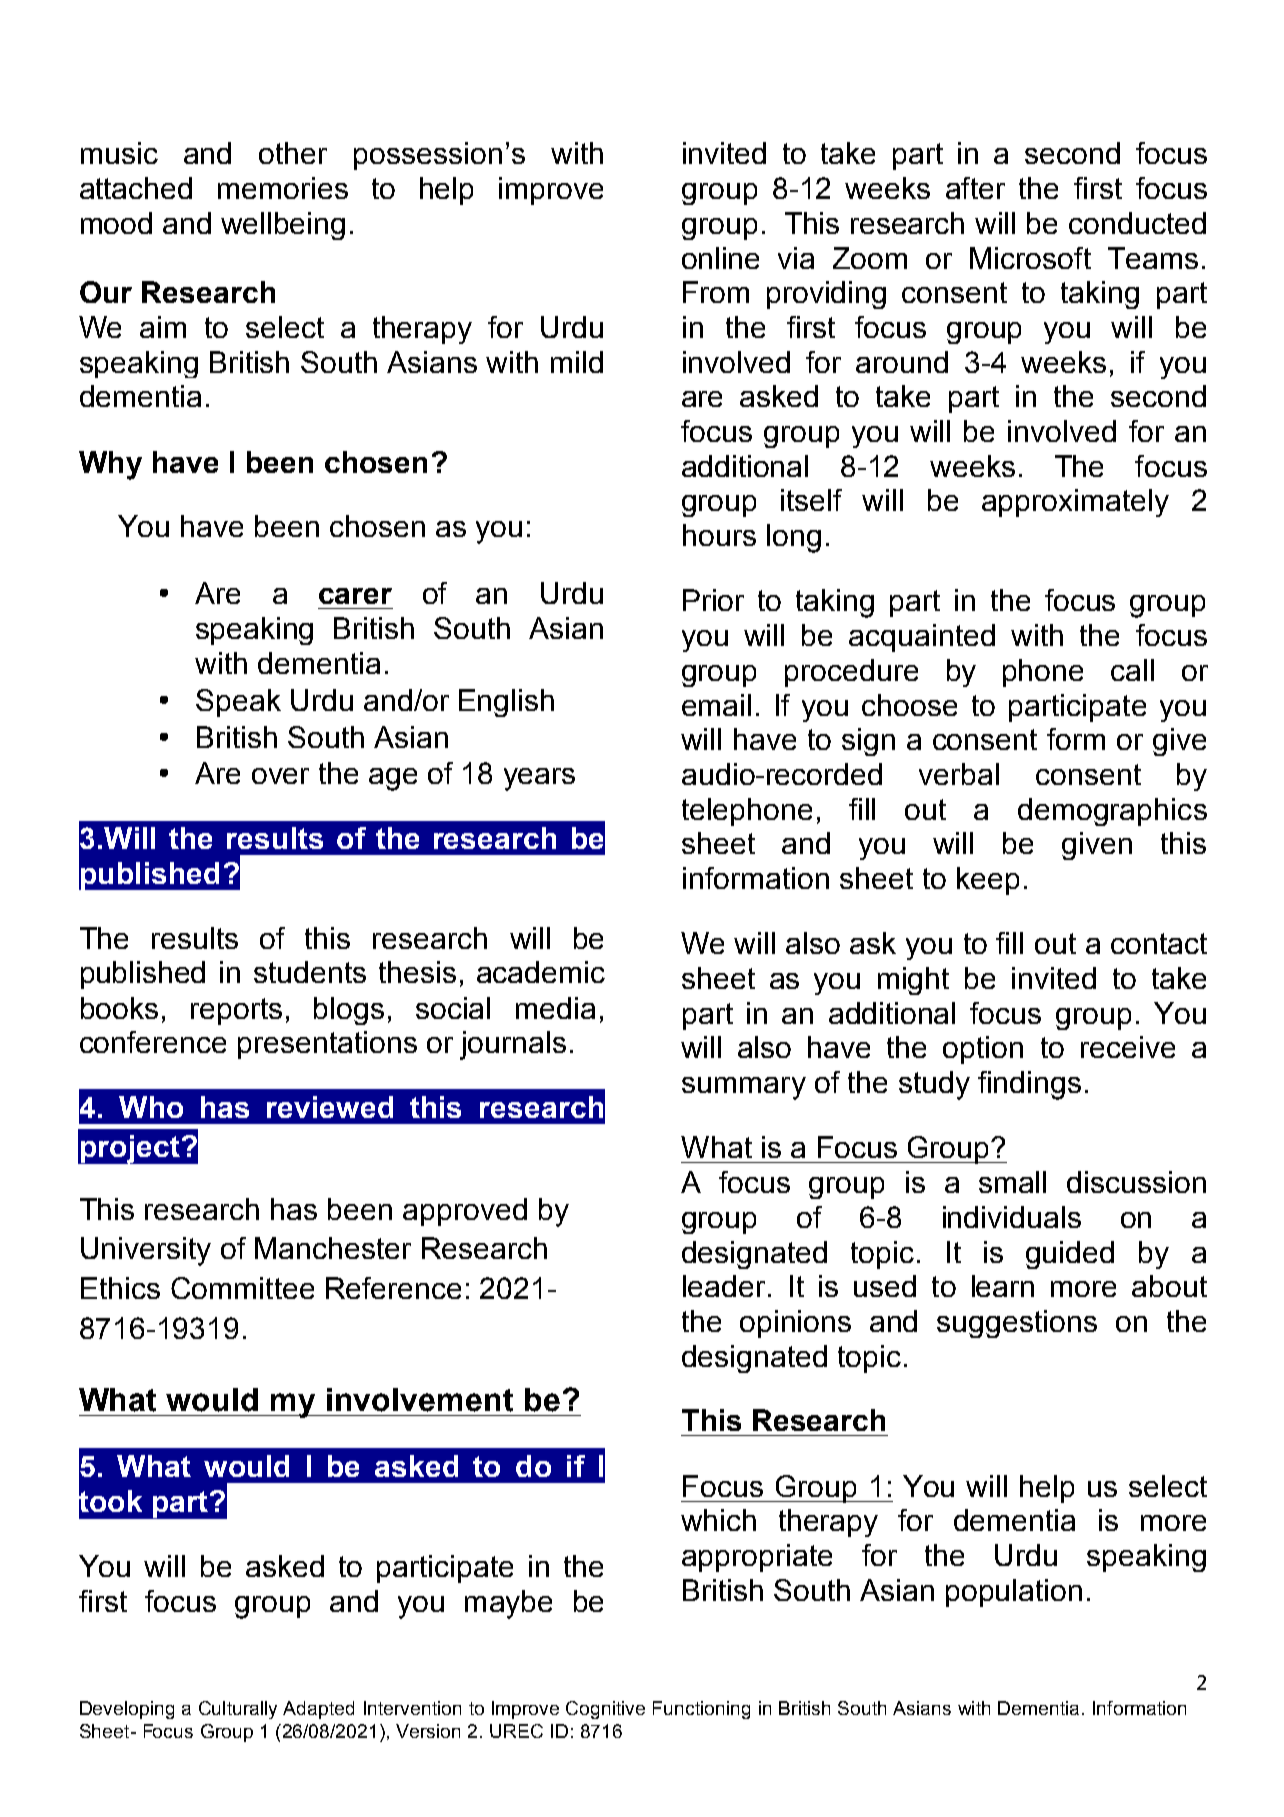  Describe the element at coordinates (310, 972) in the image. I see `students` at that location.
